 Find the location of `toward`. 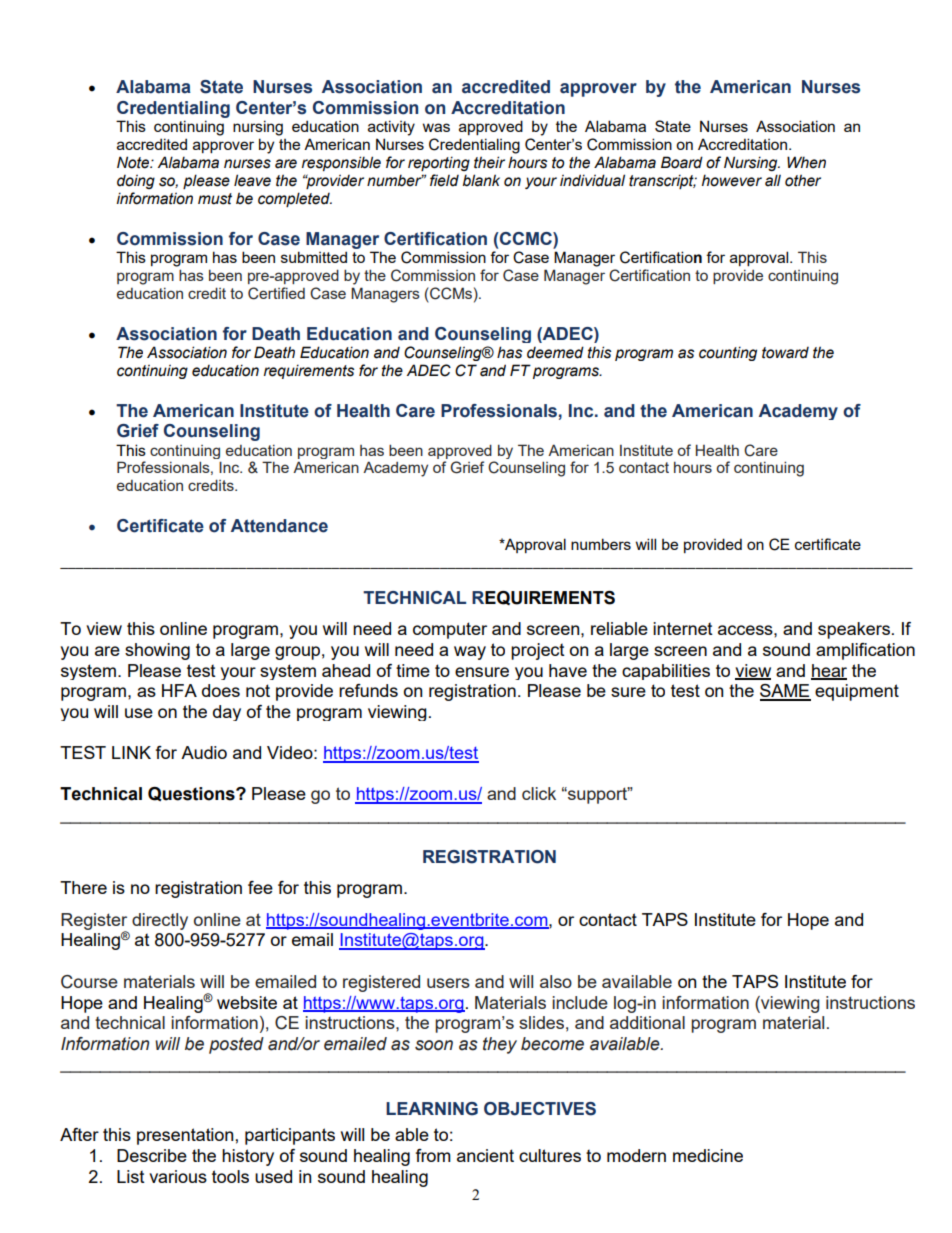

toward is located at coordinates (785, 353).
